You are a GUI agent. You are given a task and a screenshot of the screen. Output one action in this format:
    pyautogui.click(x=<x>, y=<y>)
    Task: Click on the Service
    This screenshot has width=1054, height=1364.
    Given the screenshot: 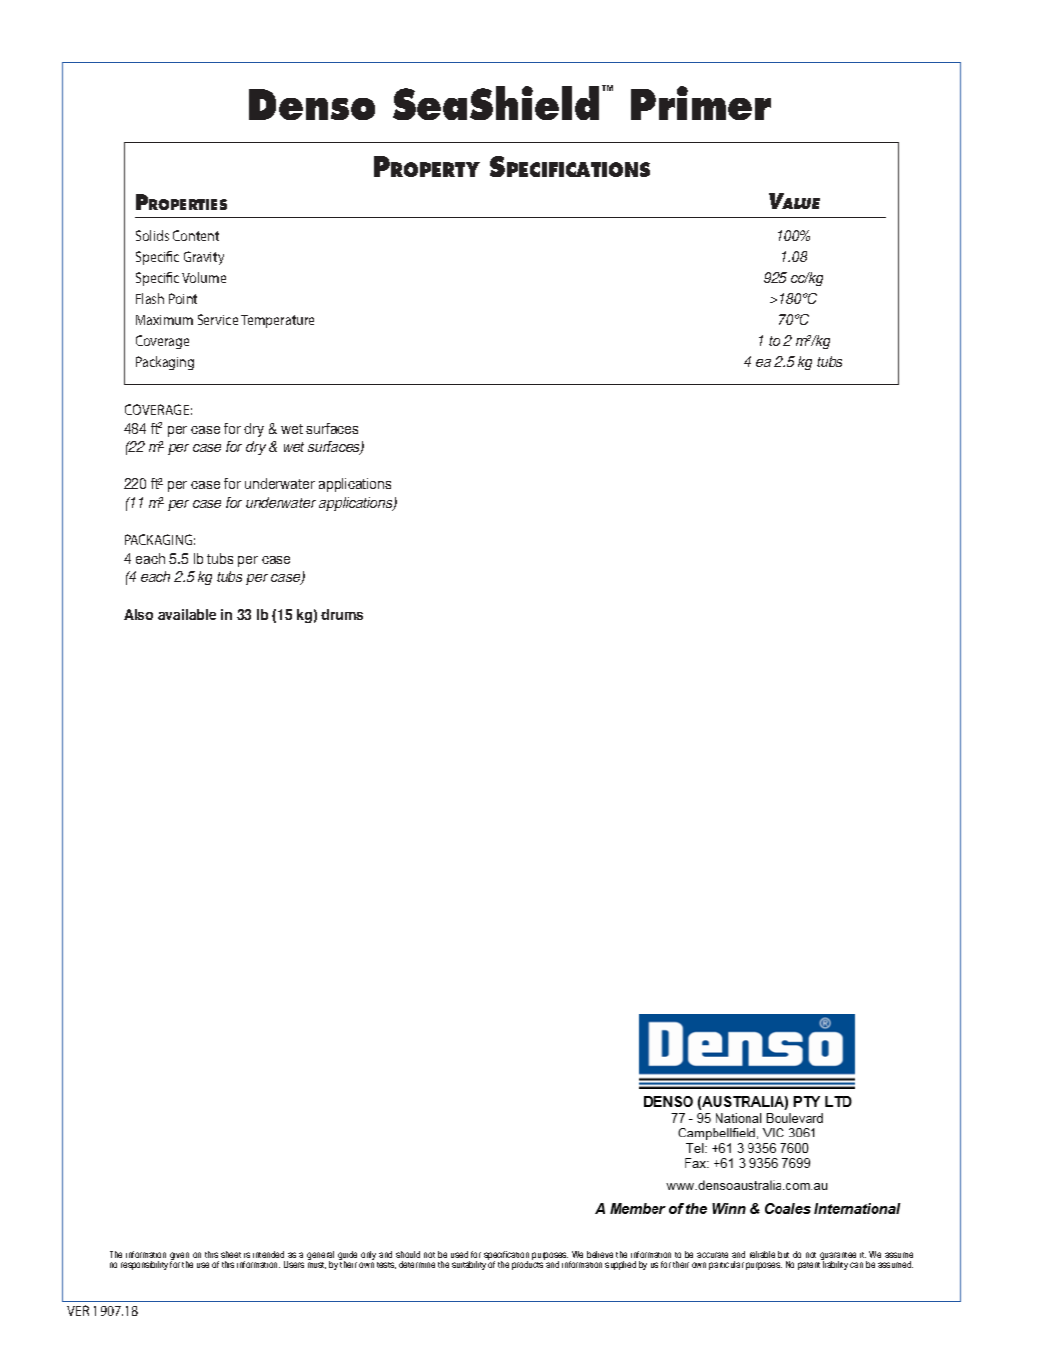 What is the action you would take?
    pyautogui.click(x=218, y=319)
